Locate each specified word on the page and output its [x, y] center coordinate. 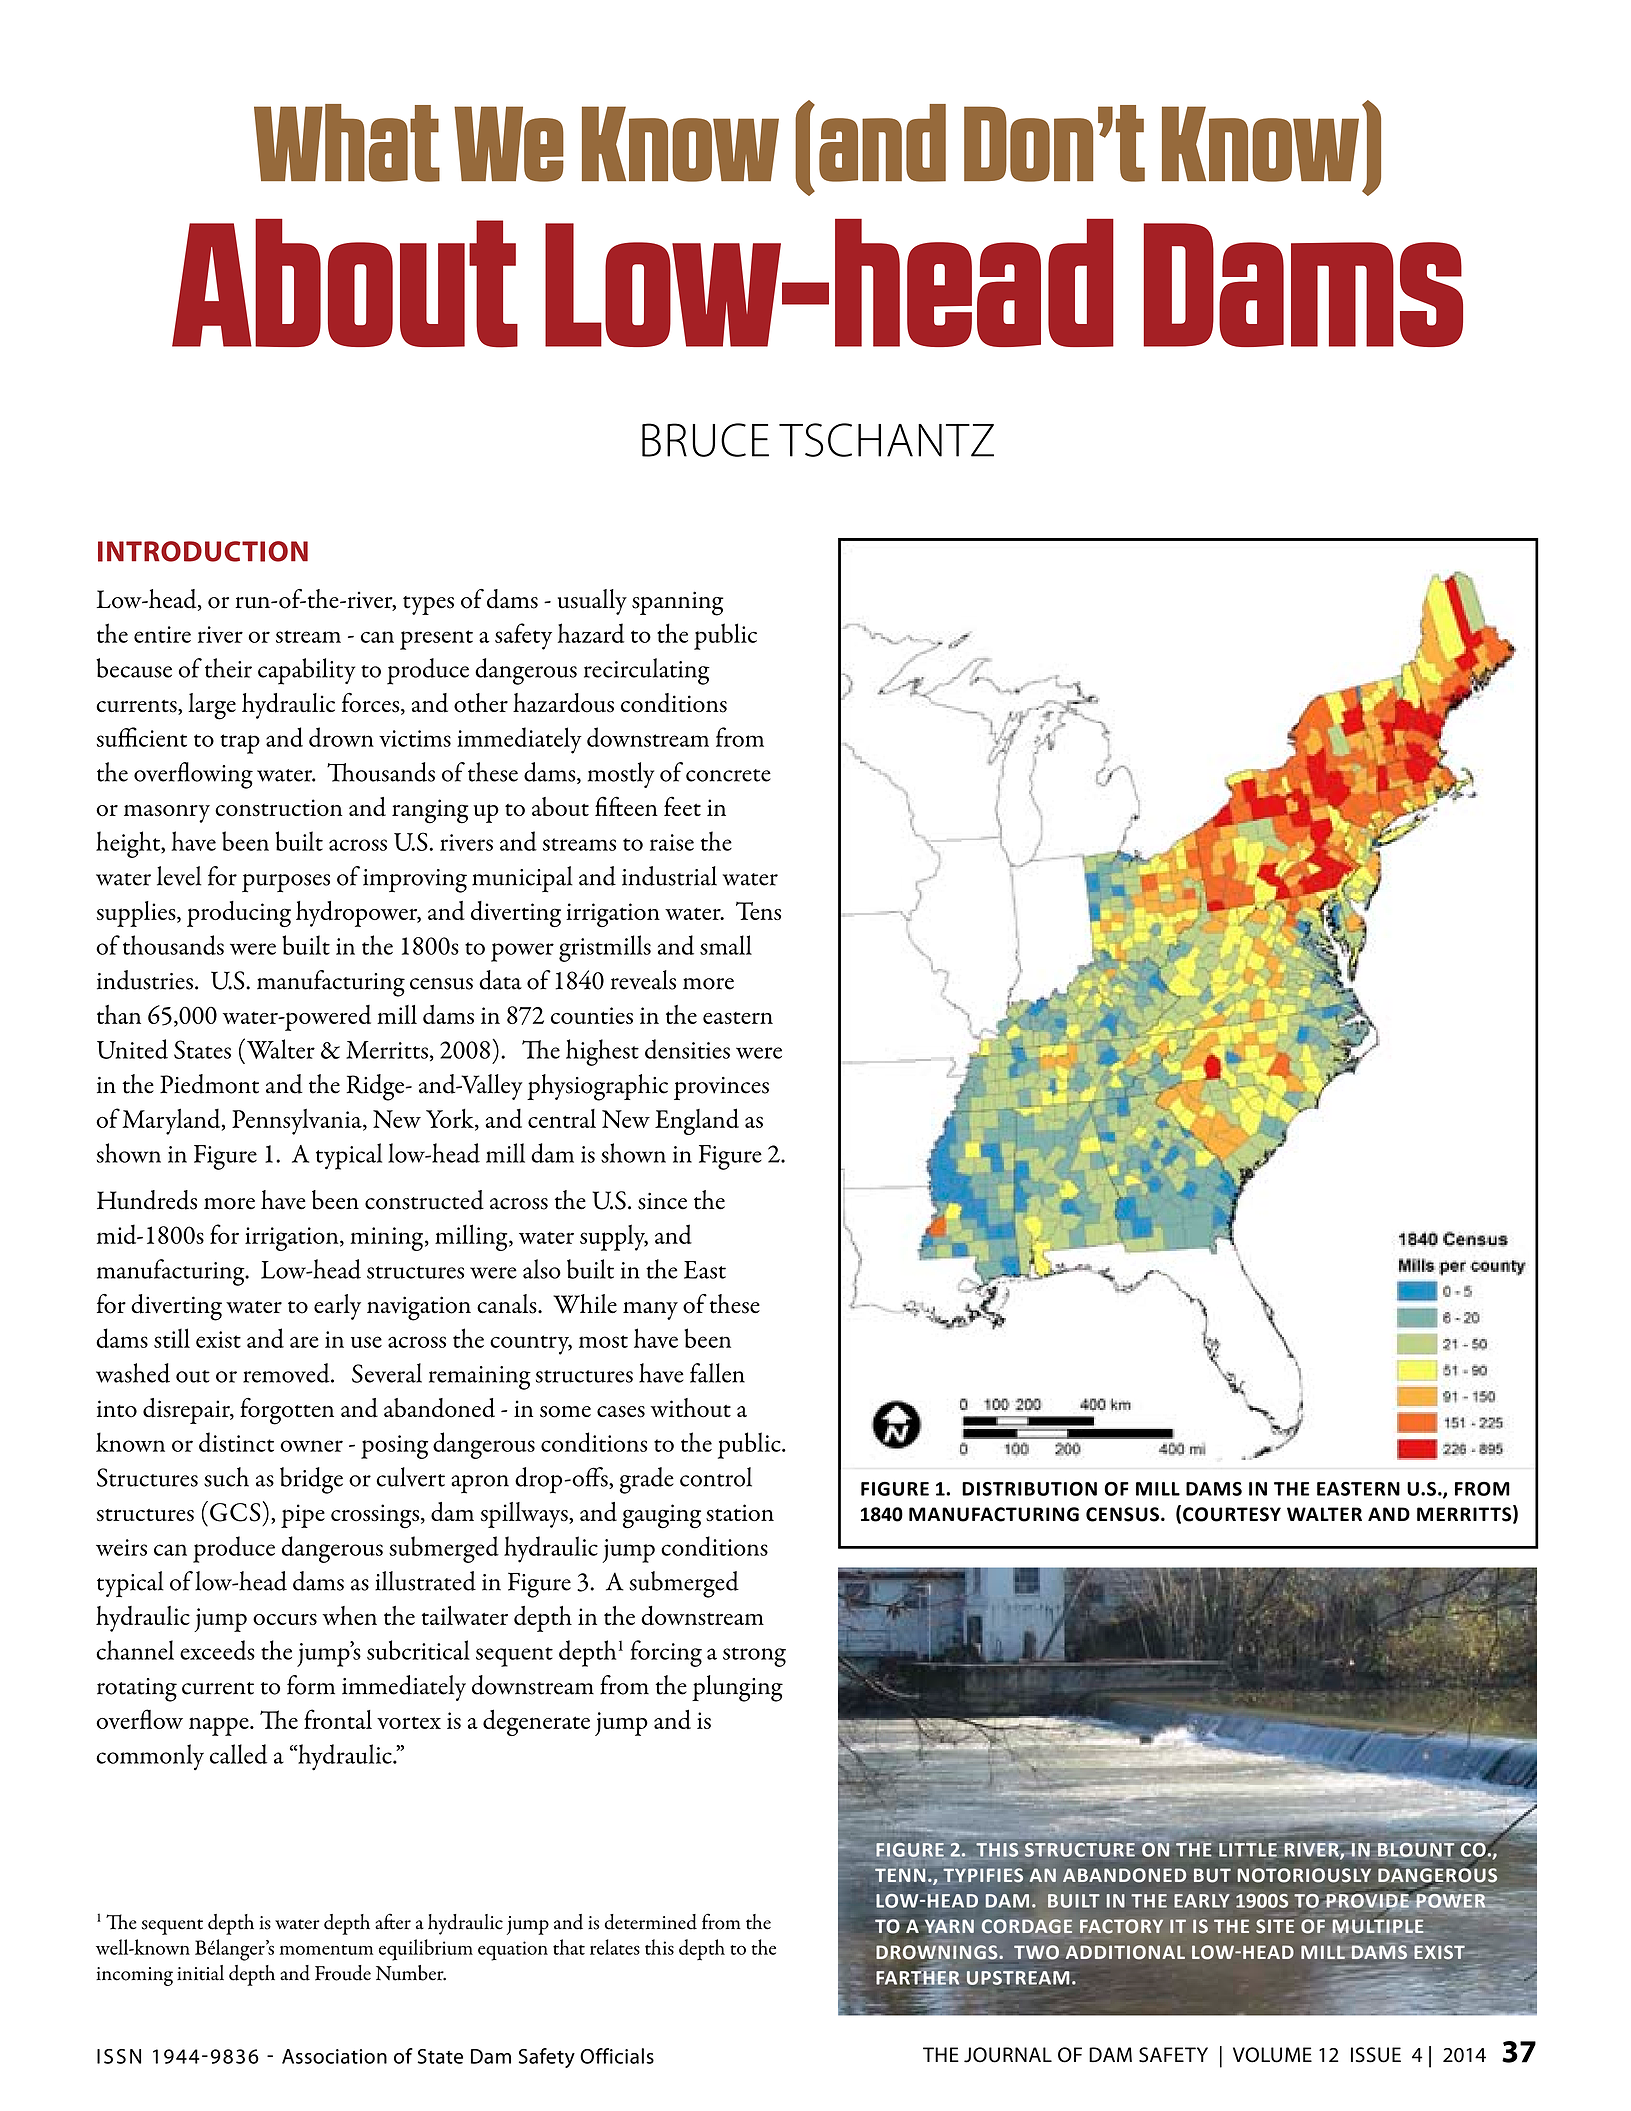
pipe [303, 1516]
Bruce [705, 440]
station [740, 1513]
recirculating [647, 671]
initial [200, 1973]
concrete [728, 775]
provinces [721, 1088]
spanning [678, 603]
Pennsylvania [298, 1122]
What [347, 143]
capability [306, 671]
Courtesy [1232, 1514]
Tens [758, 911]
